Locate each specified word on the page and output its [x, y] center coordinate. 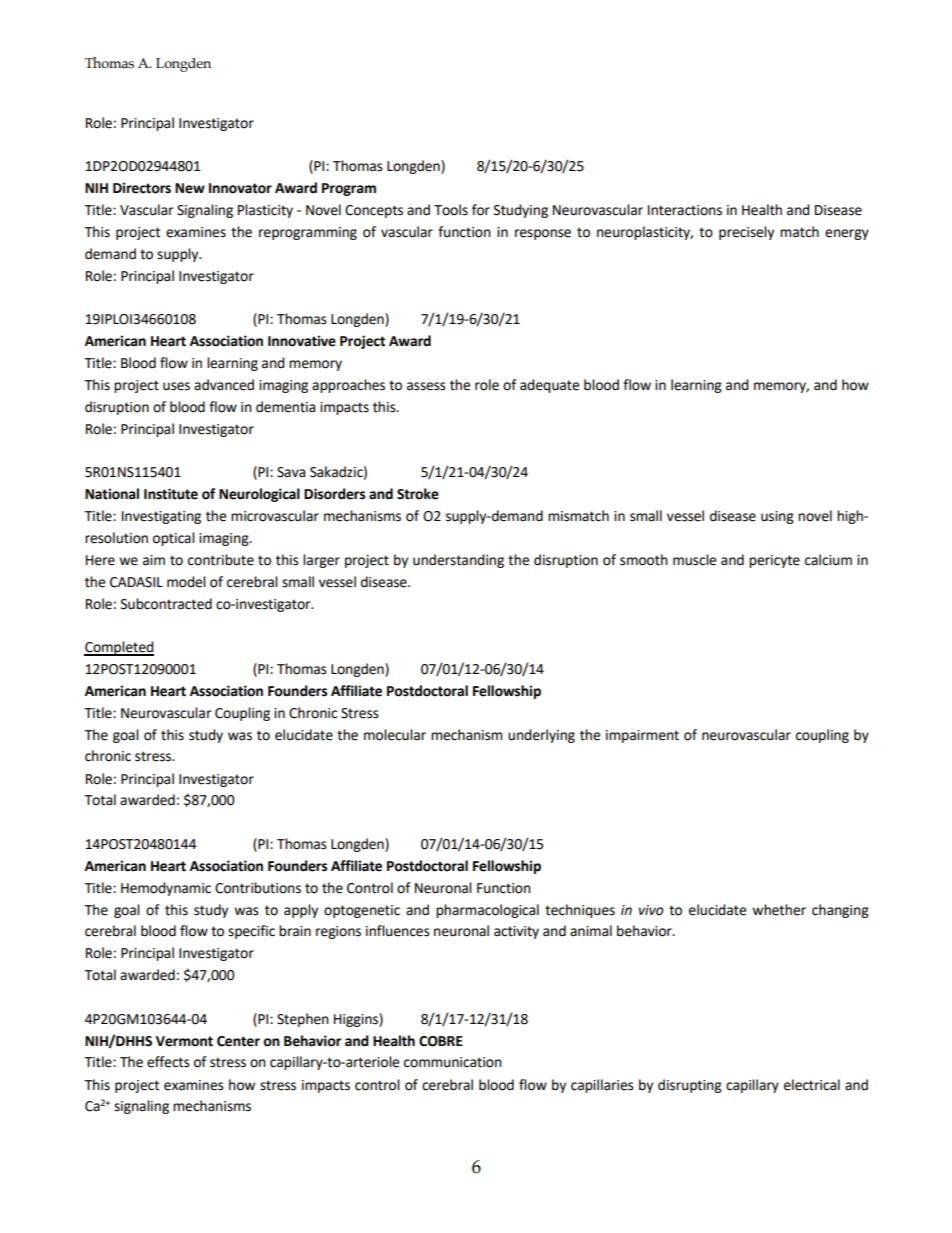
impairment [642, 736]
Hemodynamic [166, 889]
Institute [171, 494]
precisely [746, 233]
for [481, 210]
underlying [541, 736]
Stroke [418, 494]
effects [168, 1062]
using [777, 517]
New [190, 188]
